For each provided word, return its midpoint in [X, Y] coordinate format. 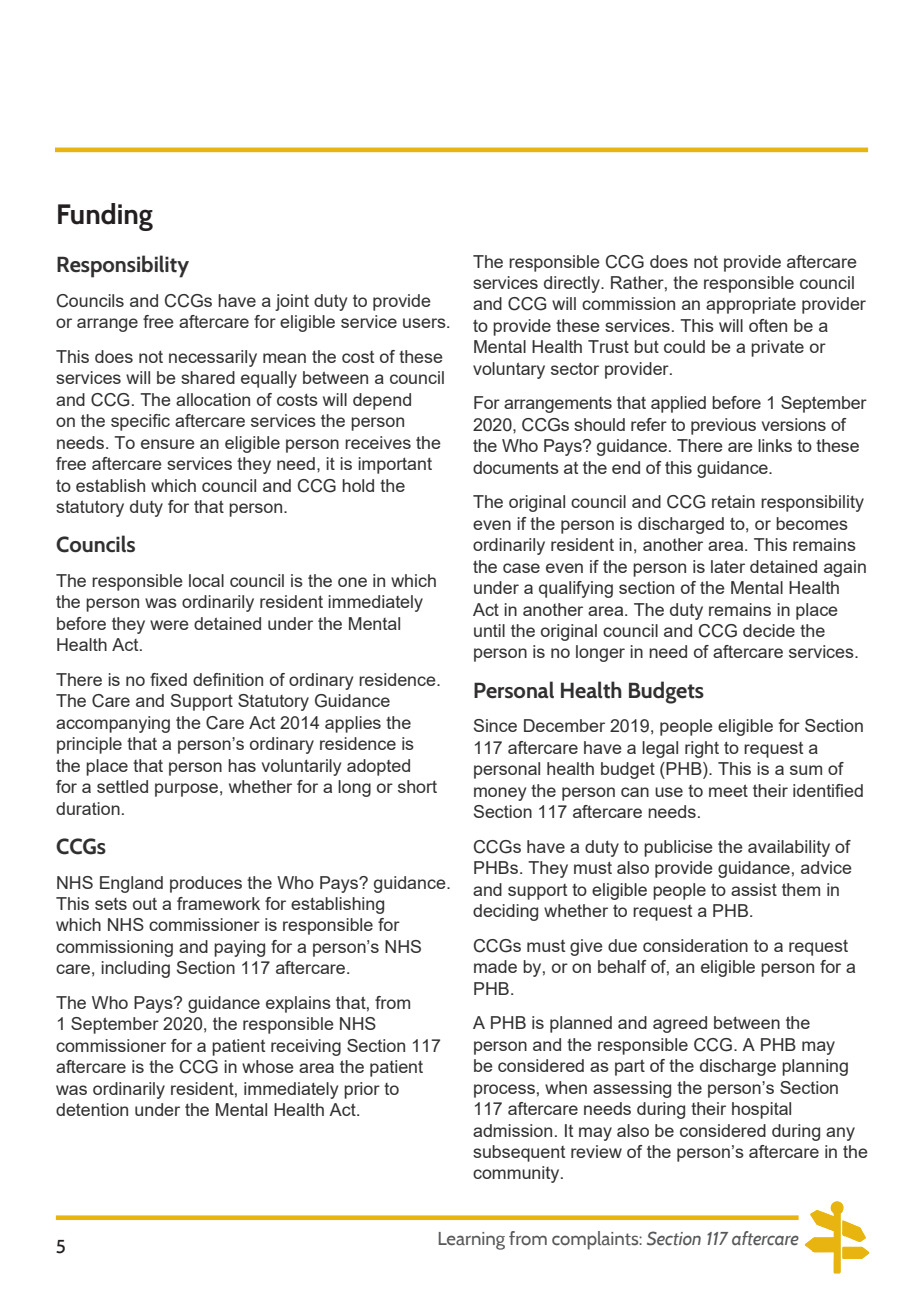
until [489, 630]
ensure [168, 444]
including [135, 969]
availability [789, 848]
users [425, 323]
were [169, 625]
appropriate [751, 305]
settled [122, 786]
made [495, 966]
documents [516, 467]
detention [92, 1109]
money [500, 794]
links [775, 445]
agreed [680, 1024]
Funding [105, 217]
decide [769, 630]
